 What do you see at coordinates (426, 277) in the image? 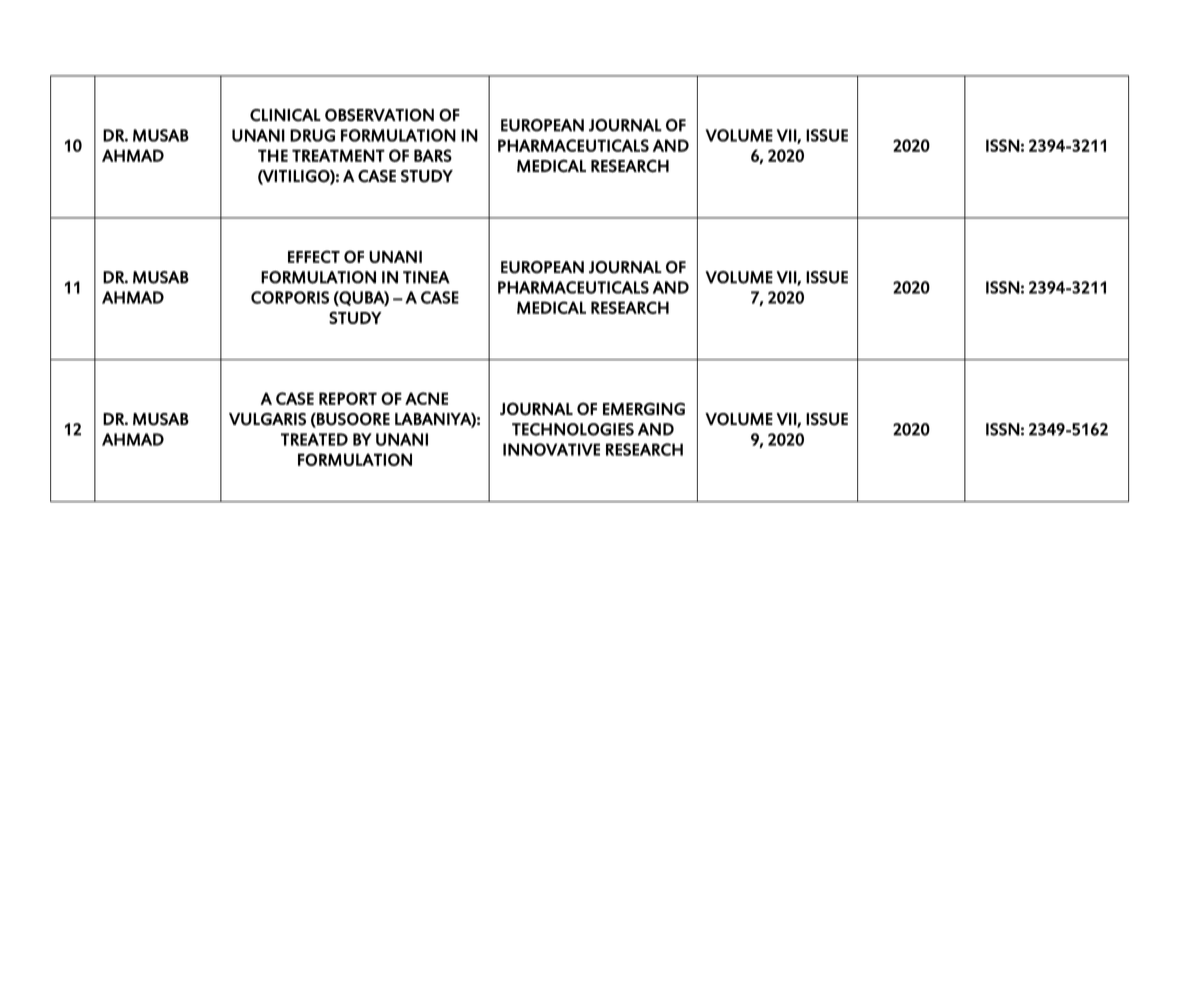
I see `TINEA` at bounding box center [426, 277].
